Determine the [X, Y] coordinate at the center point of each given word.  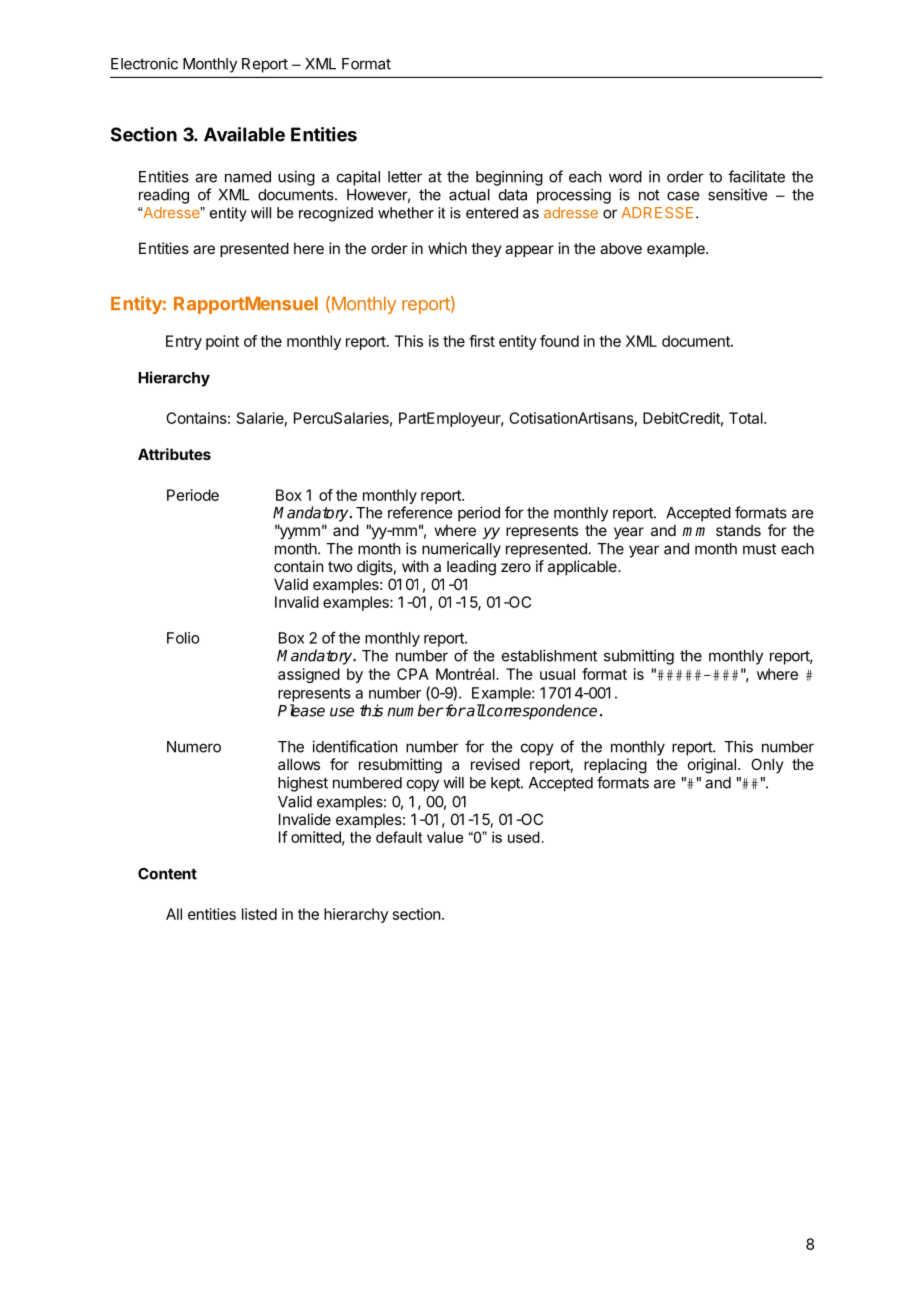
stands [738, 530]
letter [405, 177]
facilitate [756, 176]
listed [259, 914]
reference [420, 512]
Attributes [174, 454]
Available [244, 134]
